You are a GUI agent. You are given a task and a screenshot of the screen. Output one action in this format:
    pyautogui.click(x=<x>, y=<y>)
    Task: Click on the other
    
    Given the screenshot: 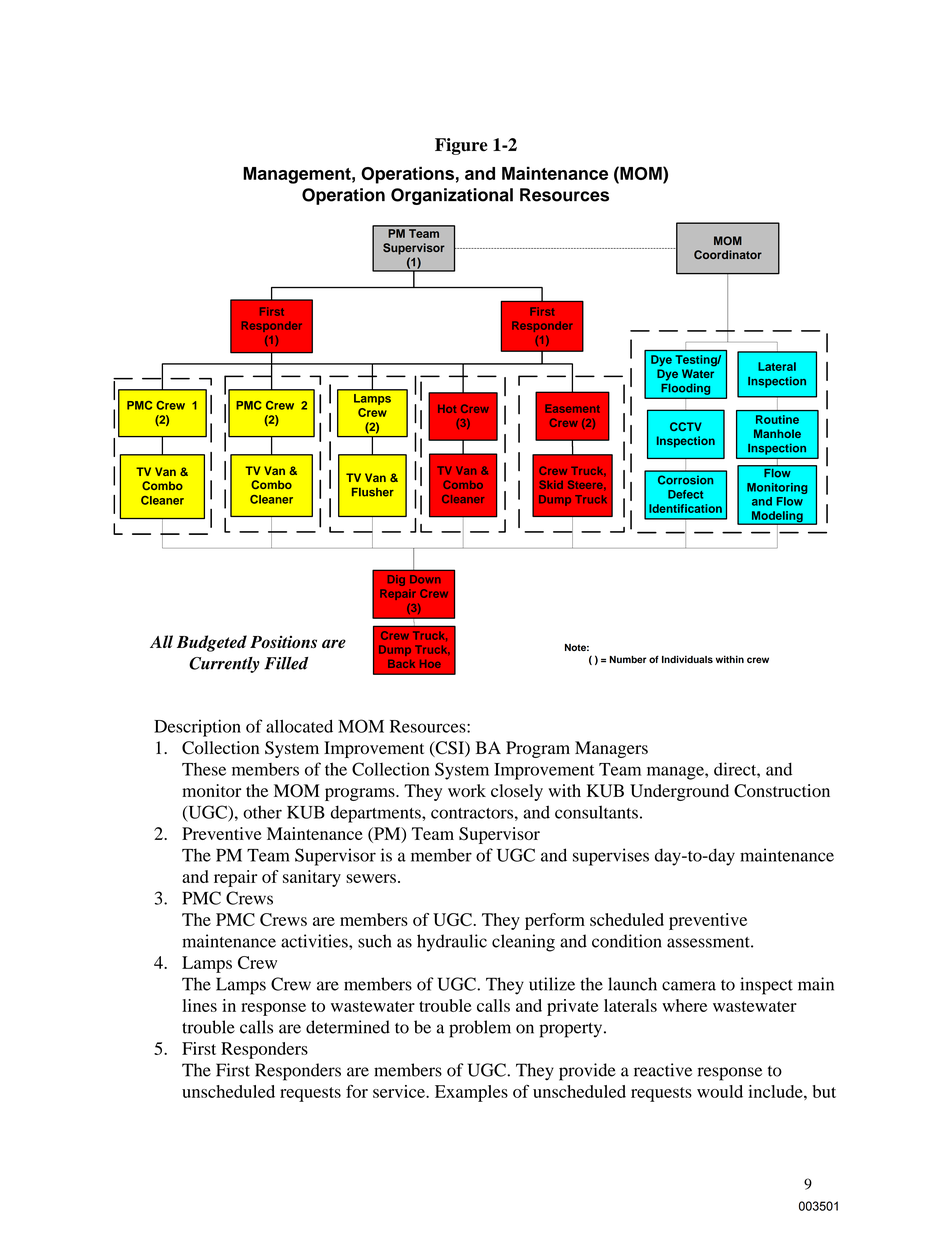 What is the action you would take?
    pyautogui.click(x=262, y=812)
